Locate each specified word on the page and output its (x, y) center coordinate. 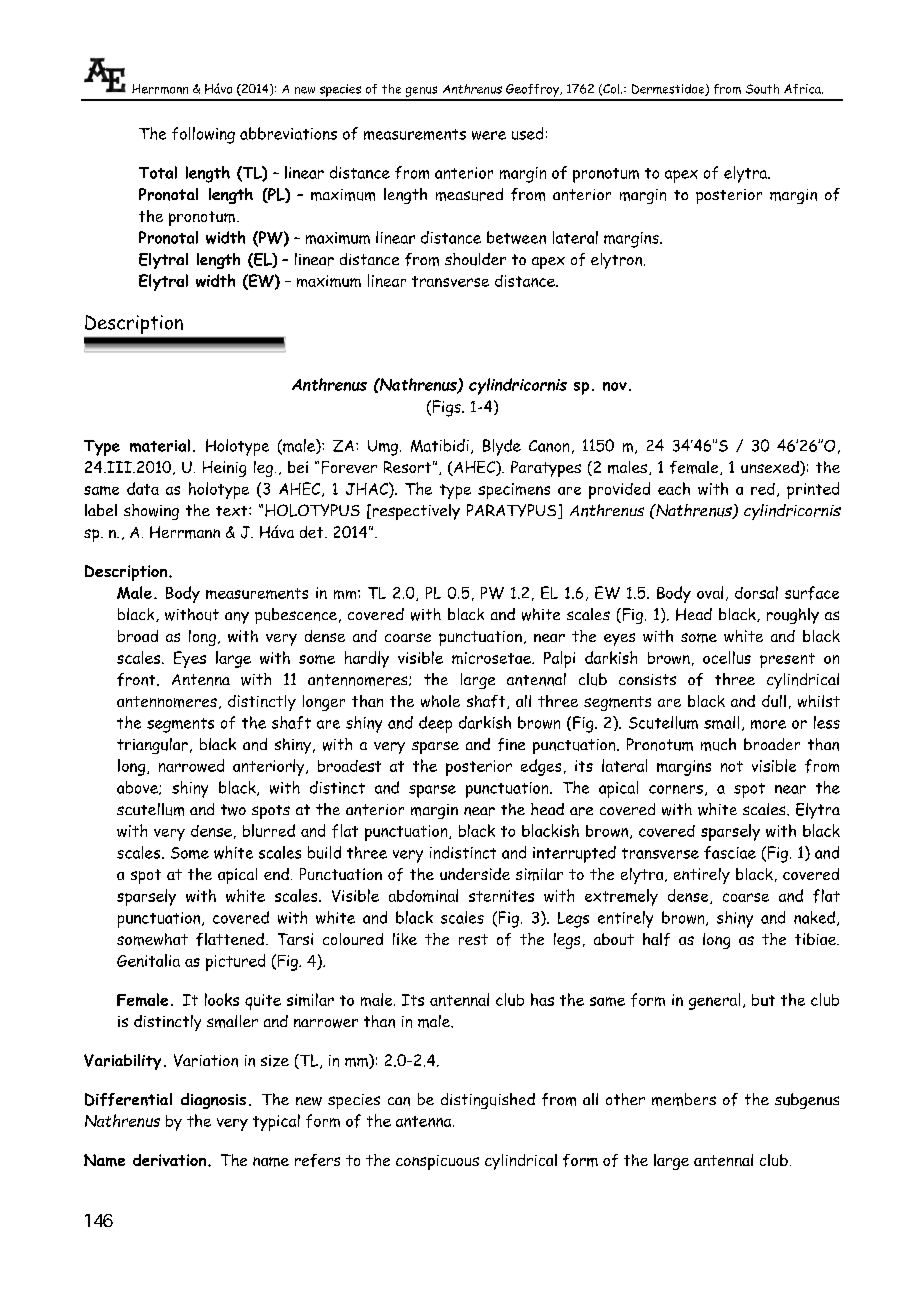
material (160, 445)
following (203, 135)
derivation (169, 1160)
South (762, 89)
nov (615, 386)
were (489, 135)
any (237, 618)
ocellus (727, 657)
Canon (549, 446)
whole (440, 701)
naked (814, 917)
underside (475, 874)
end (276, 874)
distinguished (488, 1101)
